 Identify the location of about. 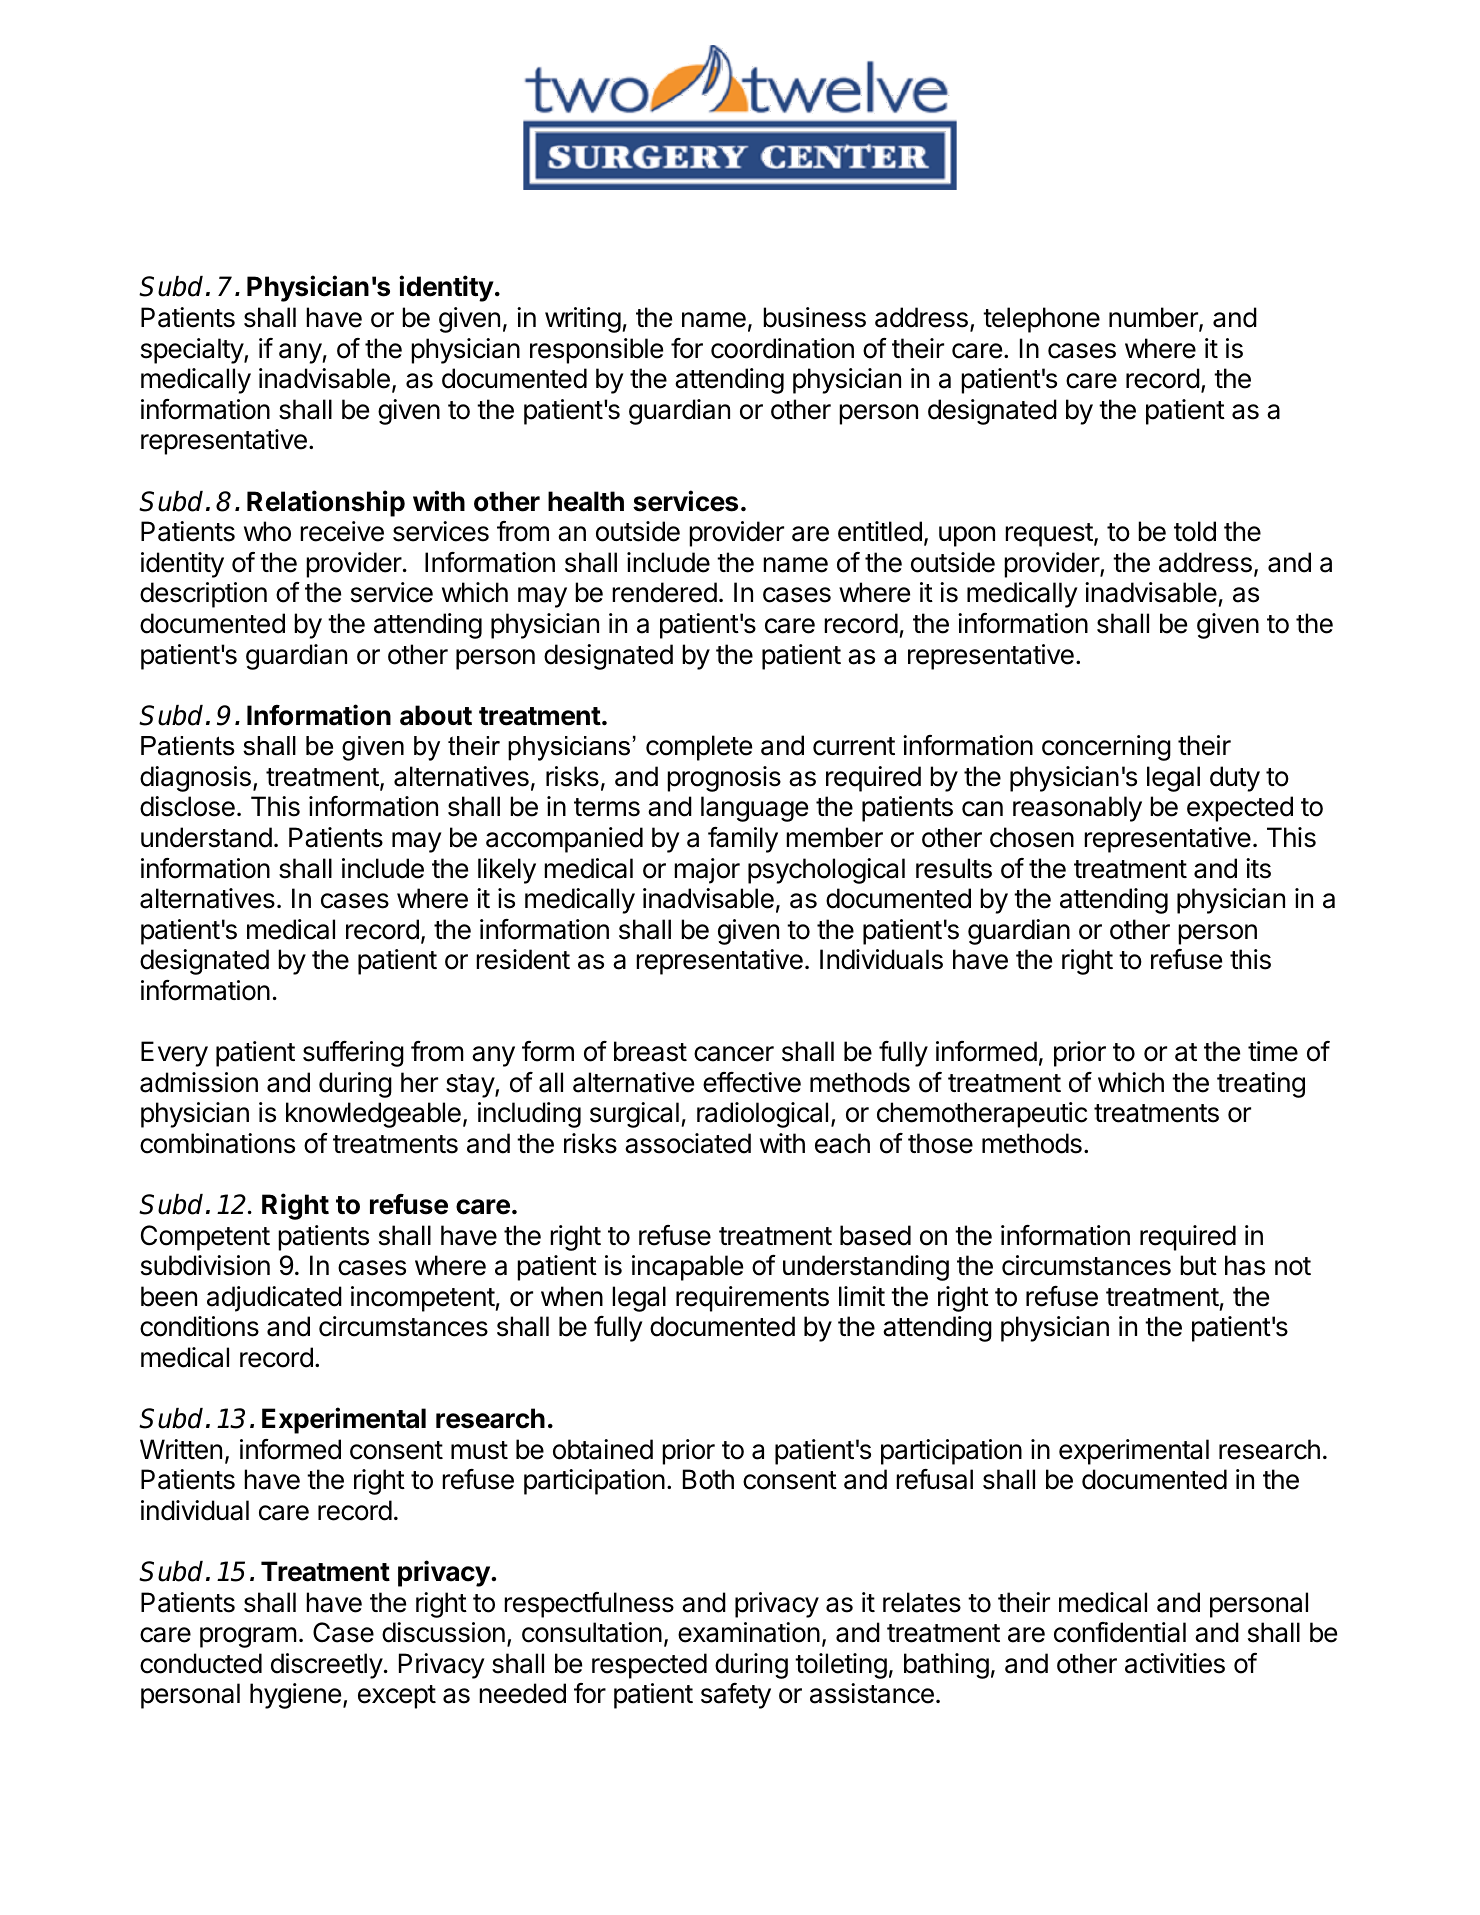
(436, 715).
